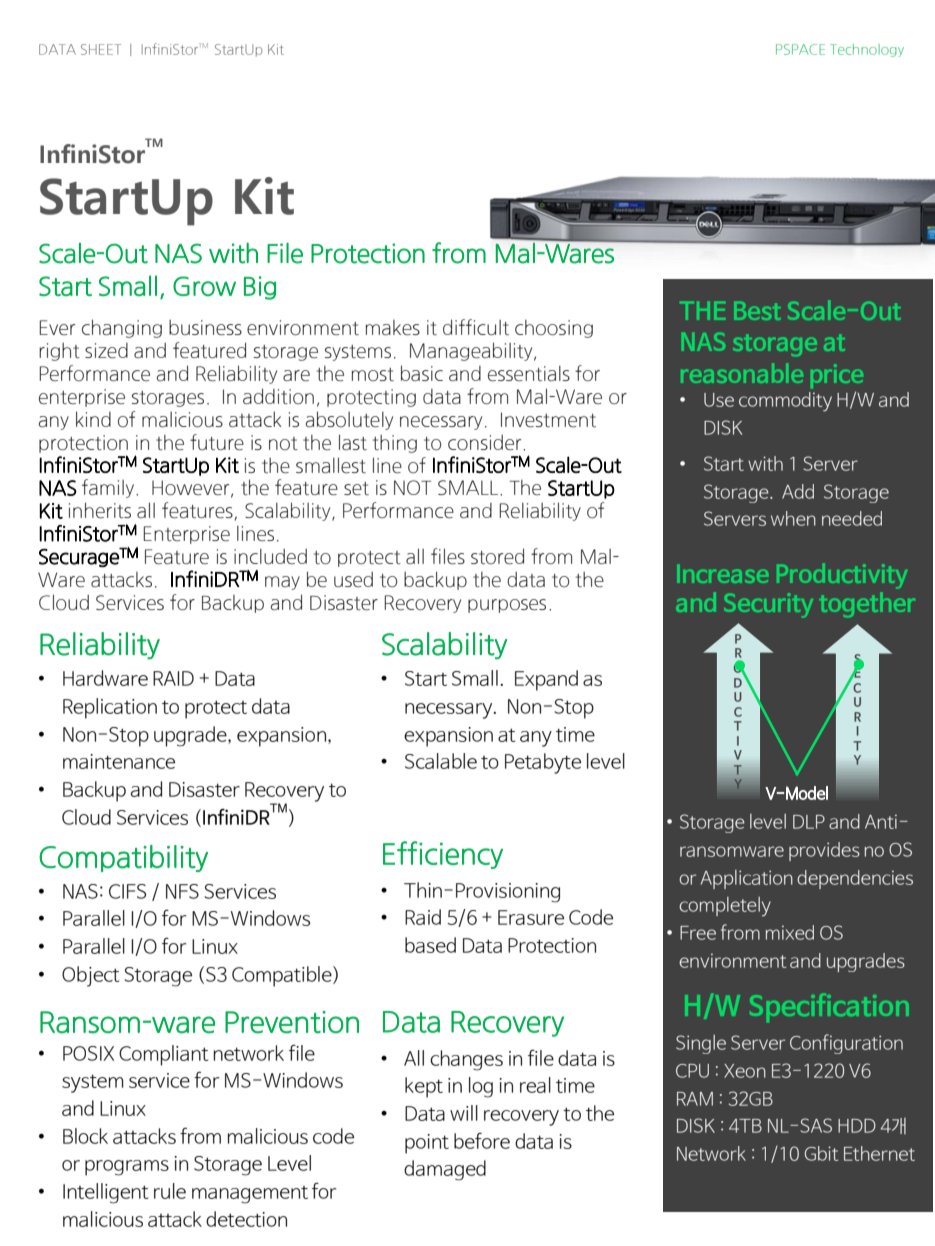  Describe the element at coordinates (170, 1191) in the page. I see `rule` at that location.
